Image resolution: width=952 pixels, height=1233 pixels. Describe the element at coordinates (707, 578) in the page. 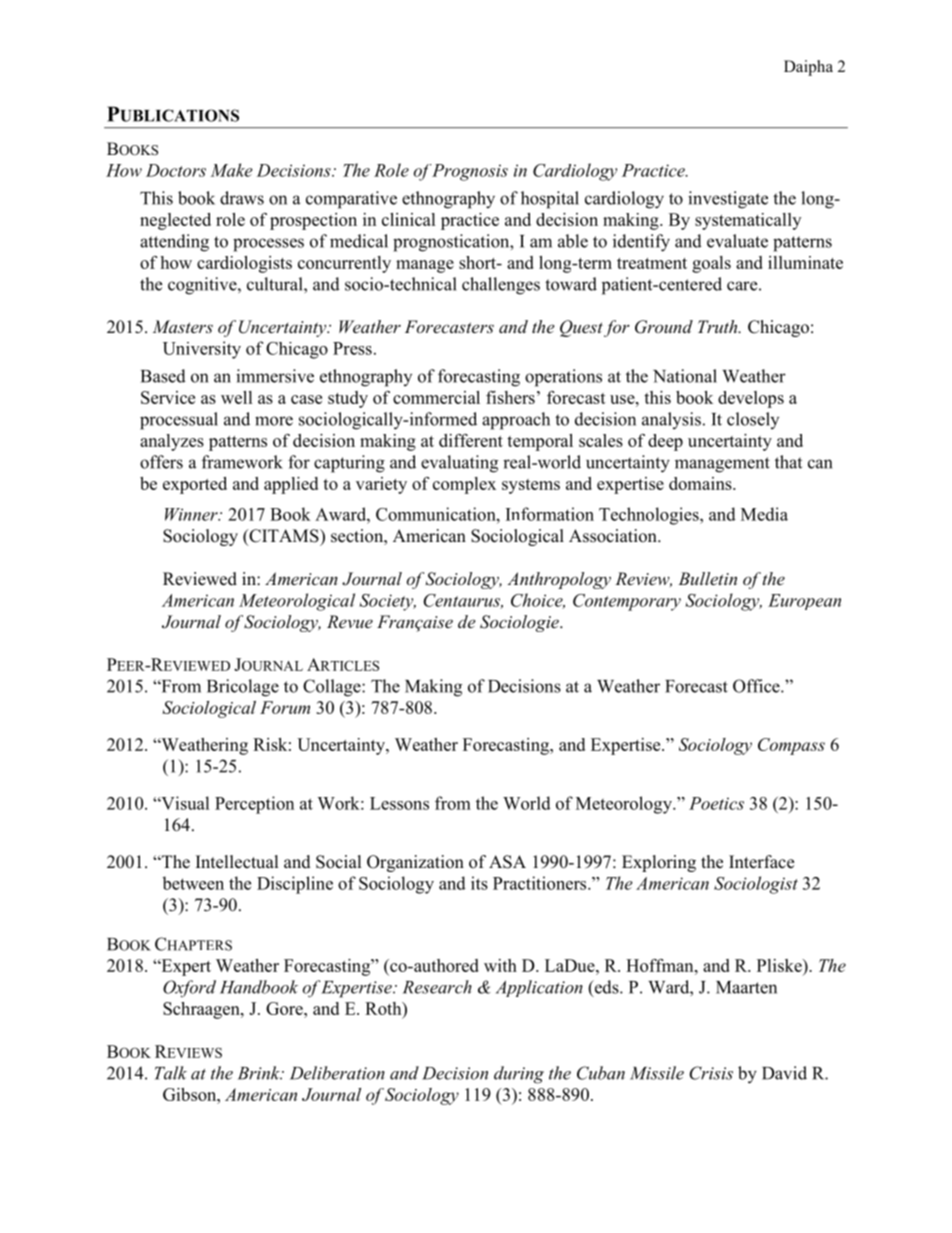

I see `Bulletin` at that location.
